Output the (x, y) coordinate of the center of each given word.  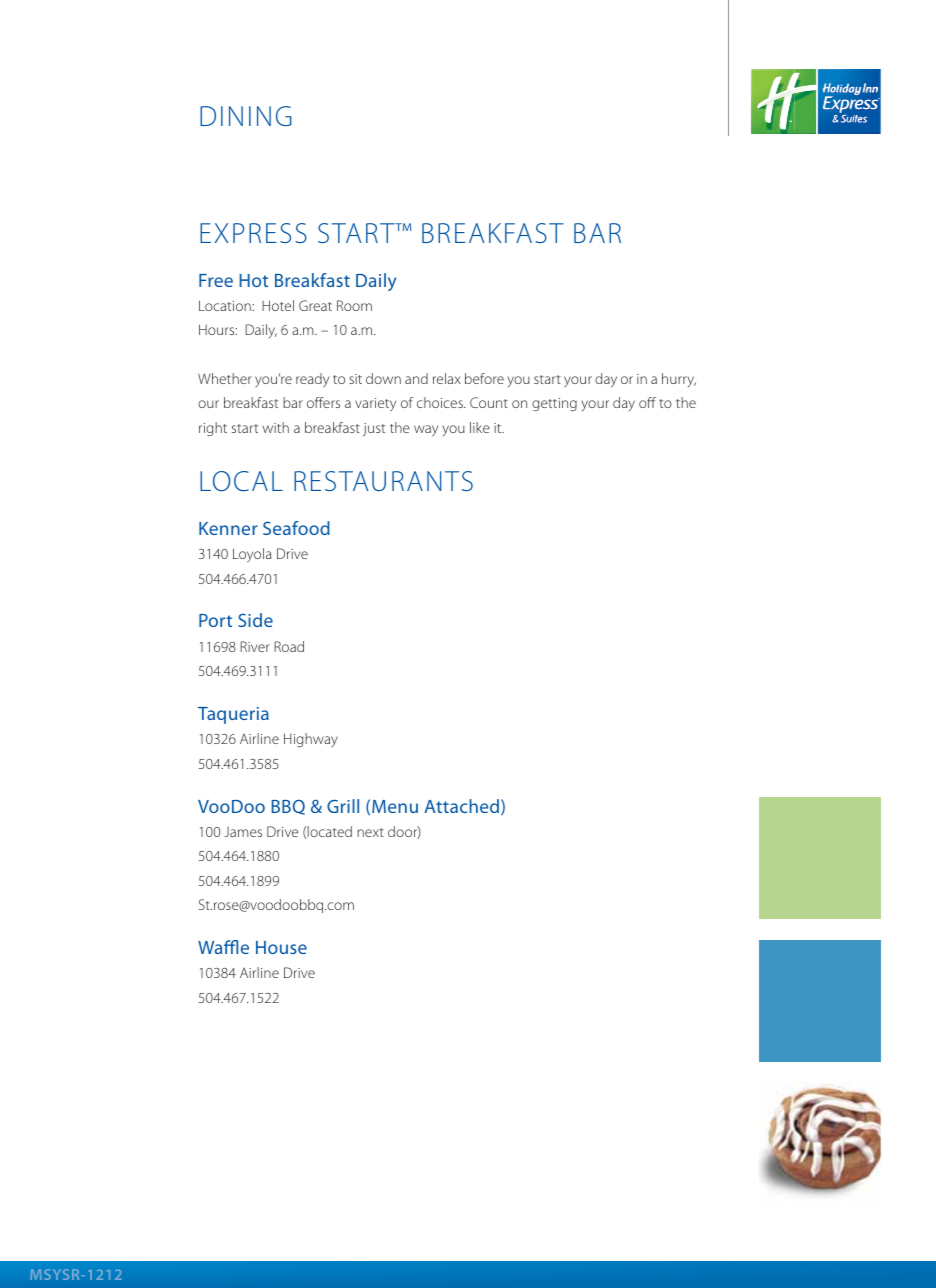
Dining (245, 116)
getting (554, 404)
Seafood (296, 528)
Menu (395, 806)
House (281, 947)
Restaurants (383, 481)
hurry (679, 380)
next (370, 832)
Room (354, 305)
